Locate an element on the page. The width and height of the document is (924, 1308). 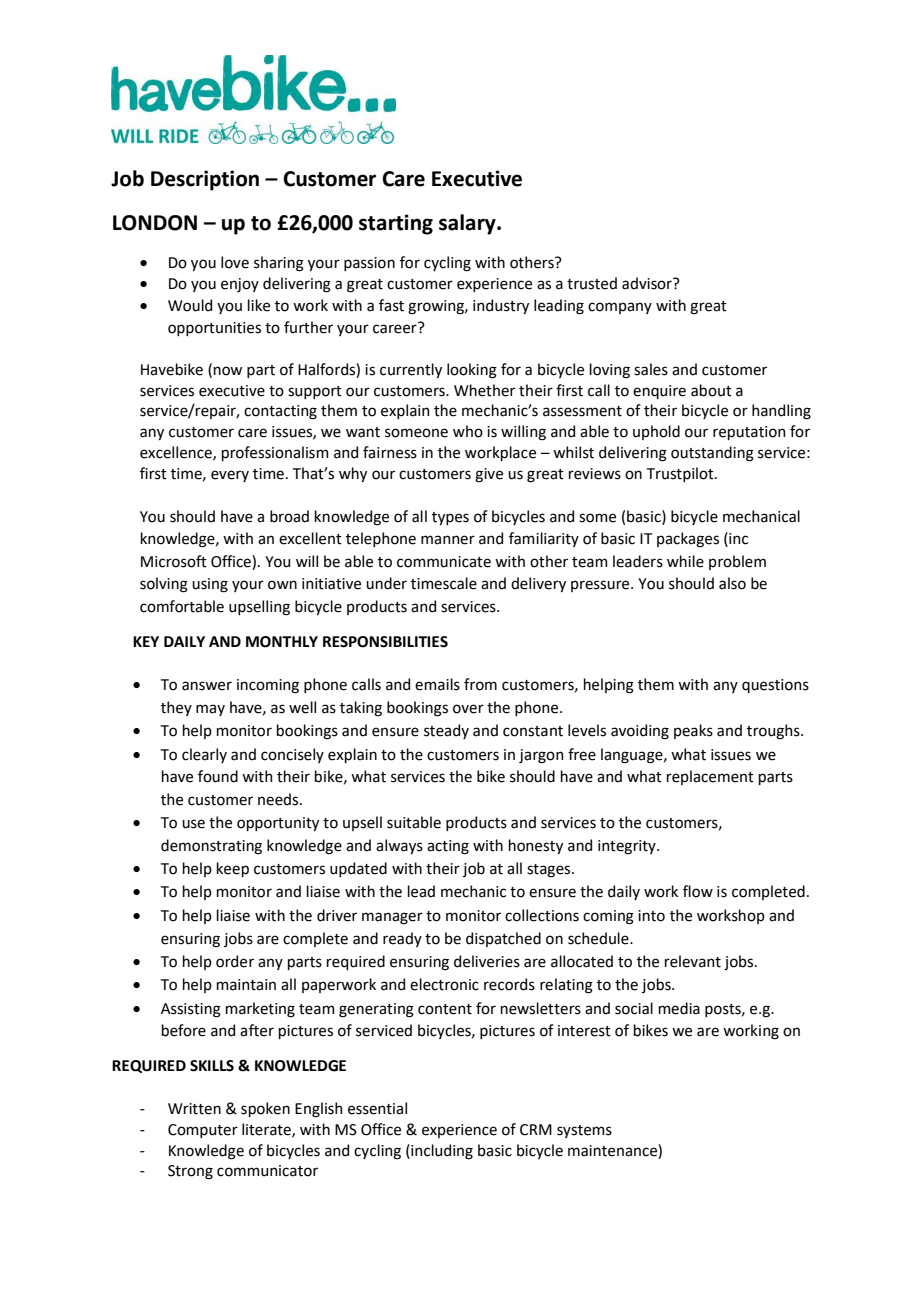
always is located at coordinates (399, 846).
